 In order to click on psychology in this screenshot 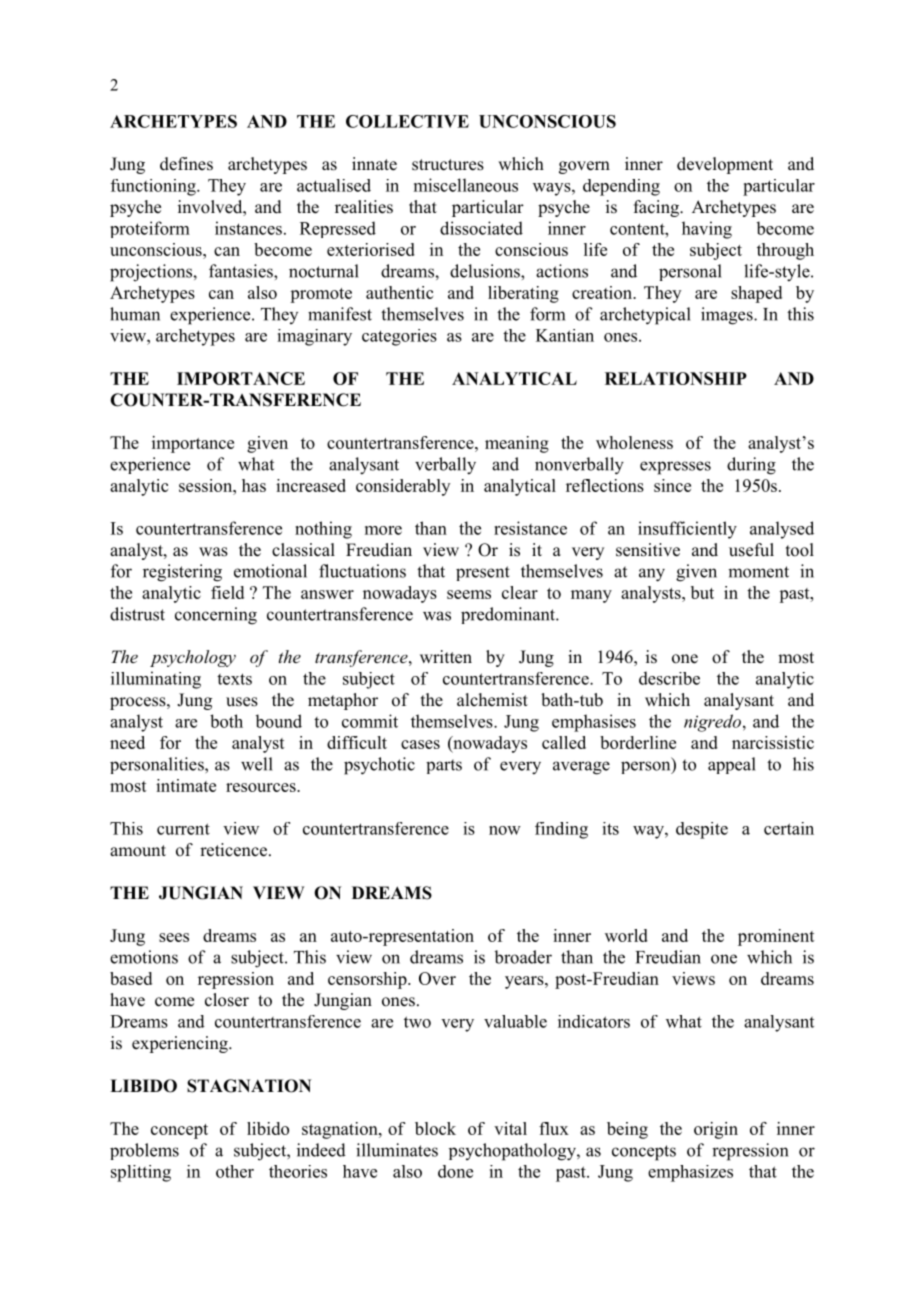, I will do `click(193, 658)`.
